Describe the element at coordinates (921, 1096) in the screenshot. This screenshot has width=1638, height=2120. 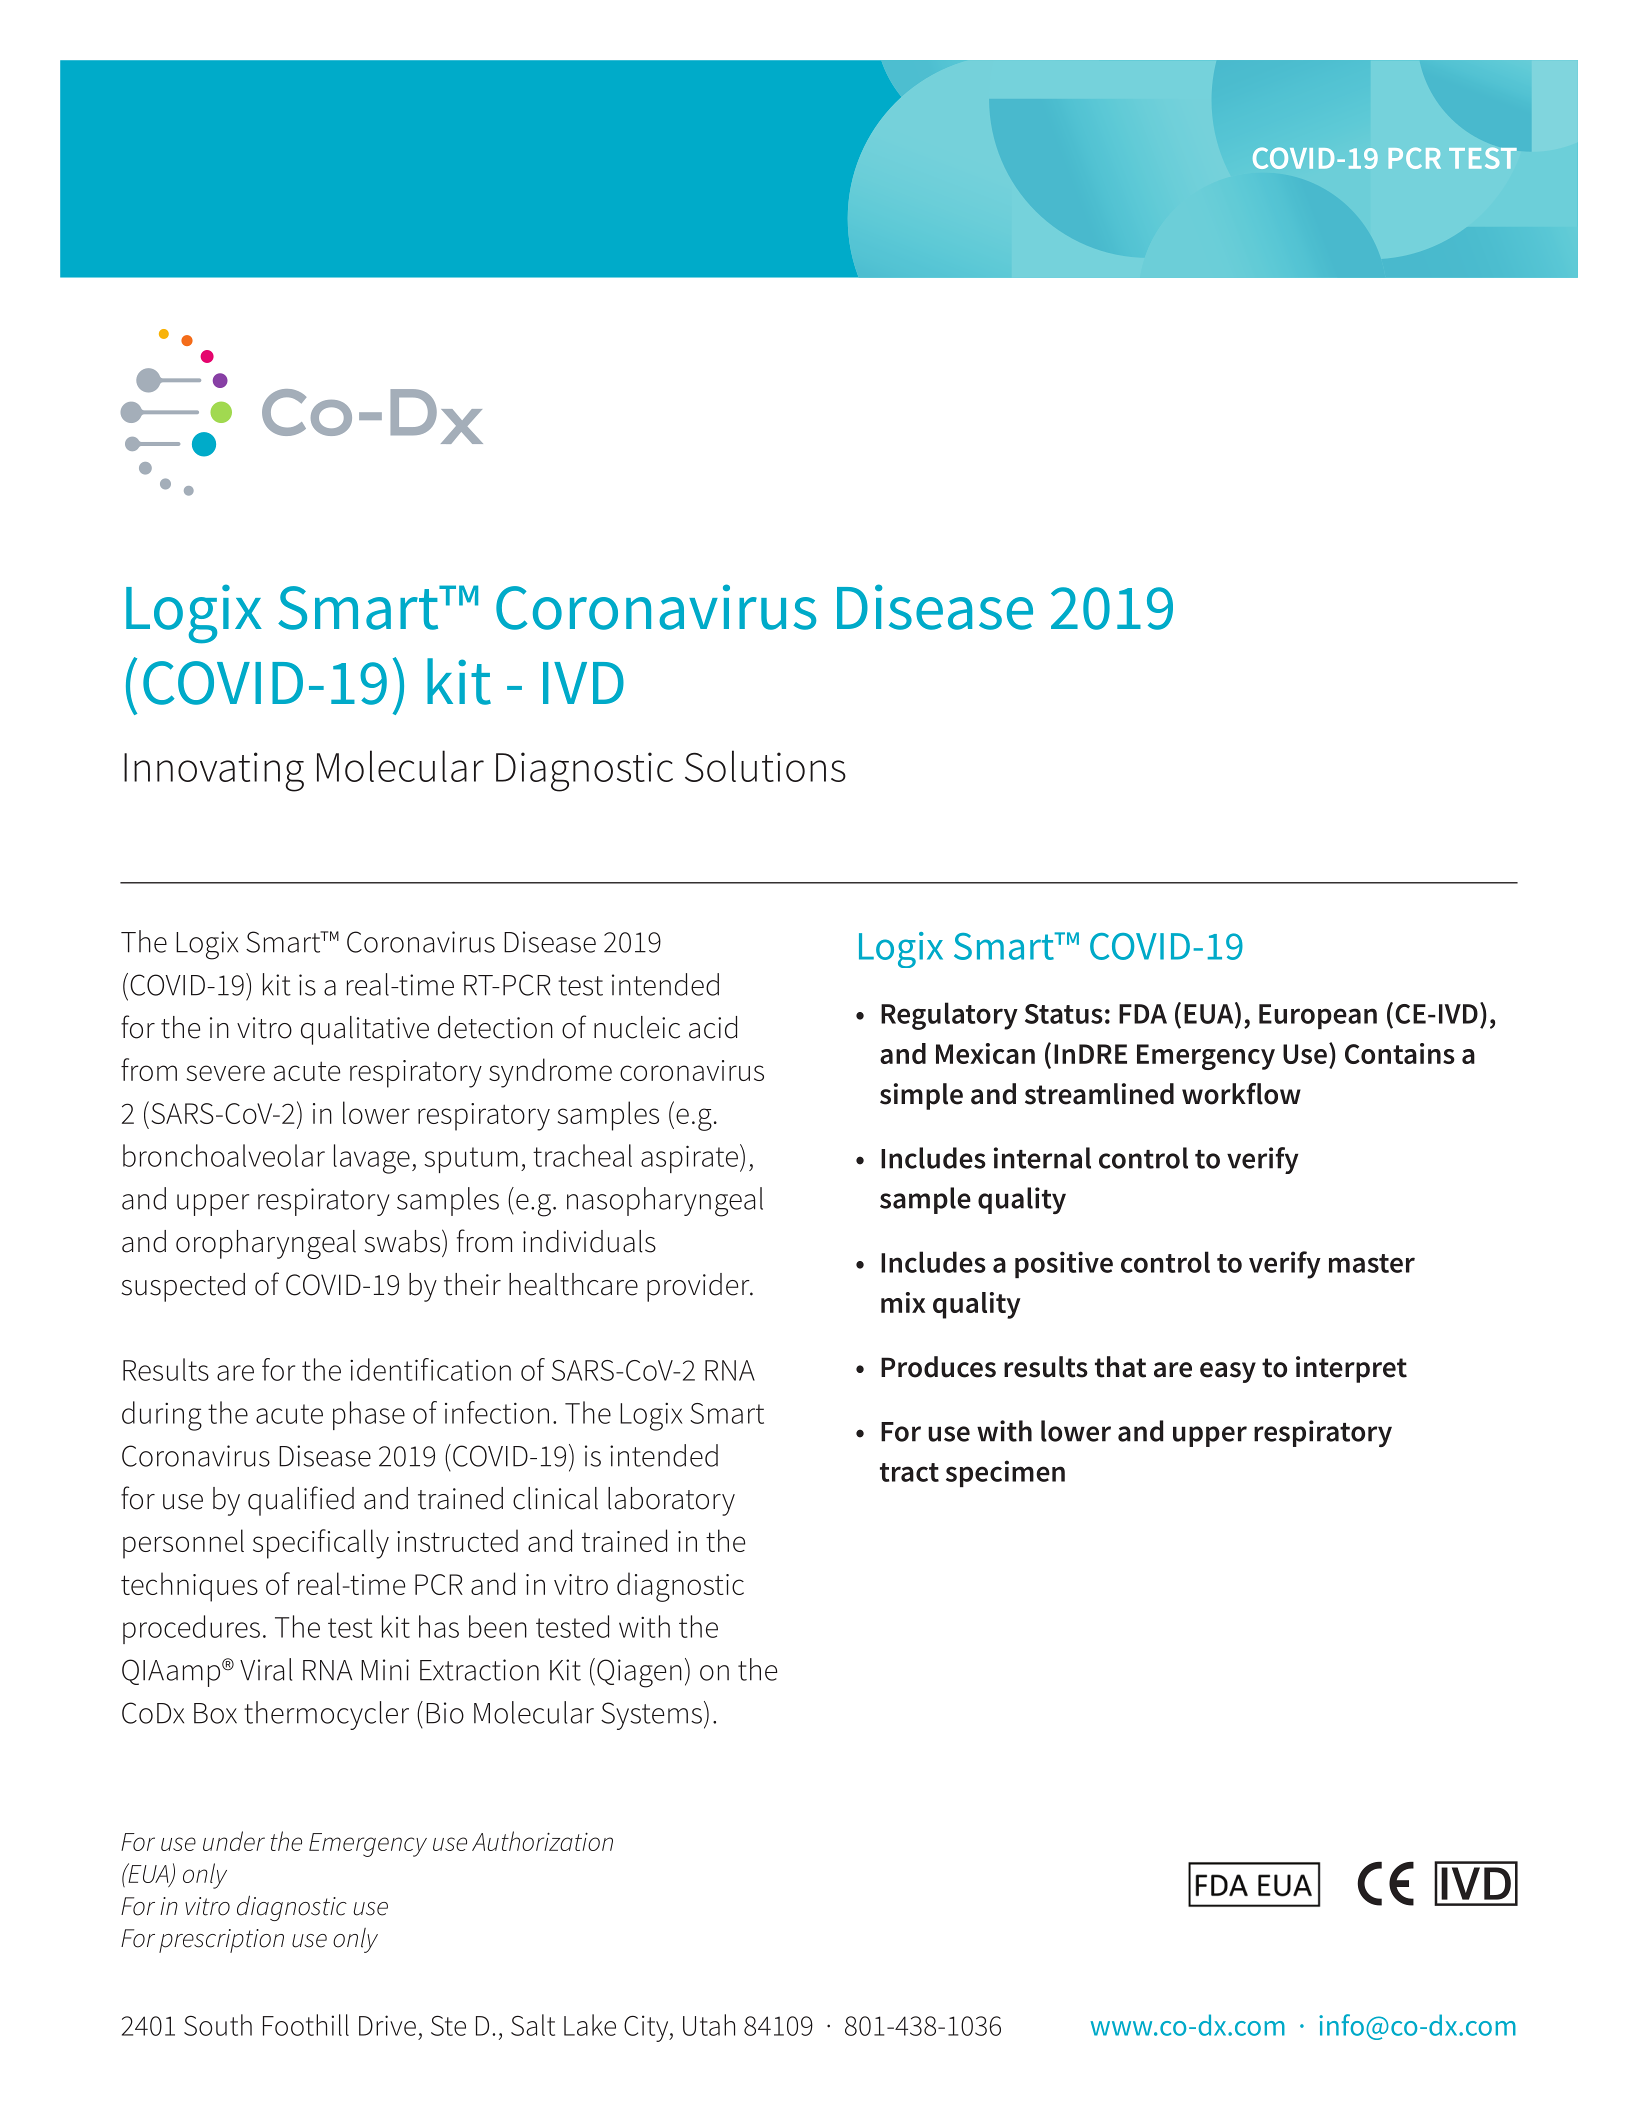
I see `simple` at that location.
